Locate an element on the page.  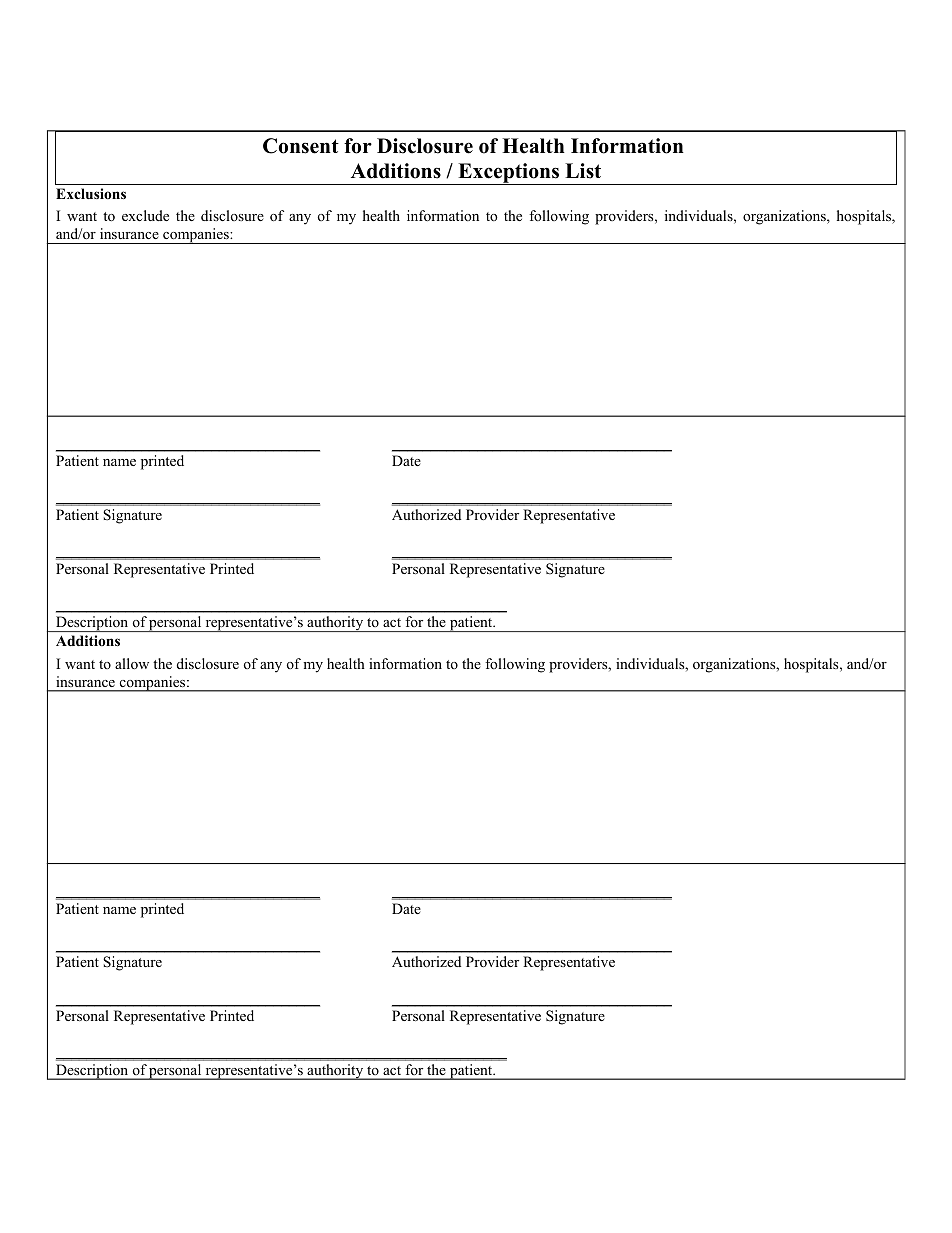
allow is located at coordinates (132, 663).
